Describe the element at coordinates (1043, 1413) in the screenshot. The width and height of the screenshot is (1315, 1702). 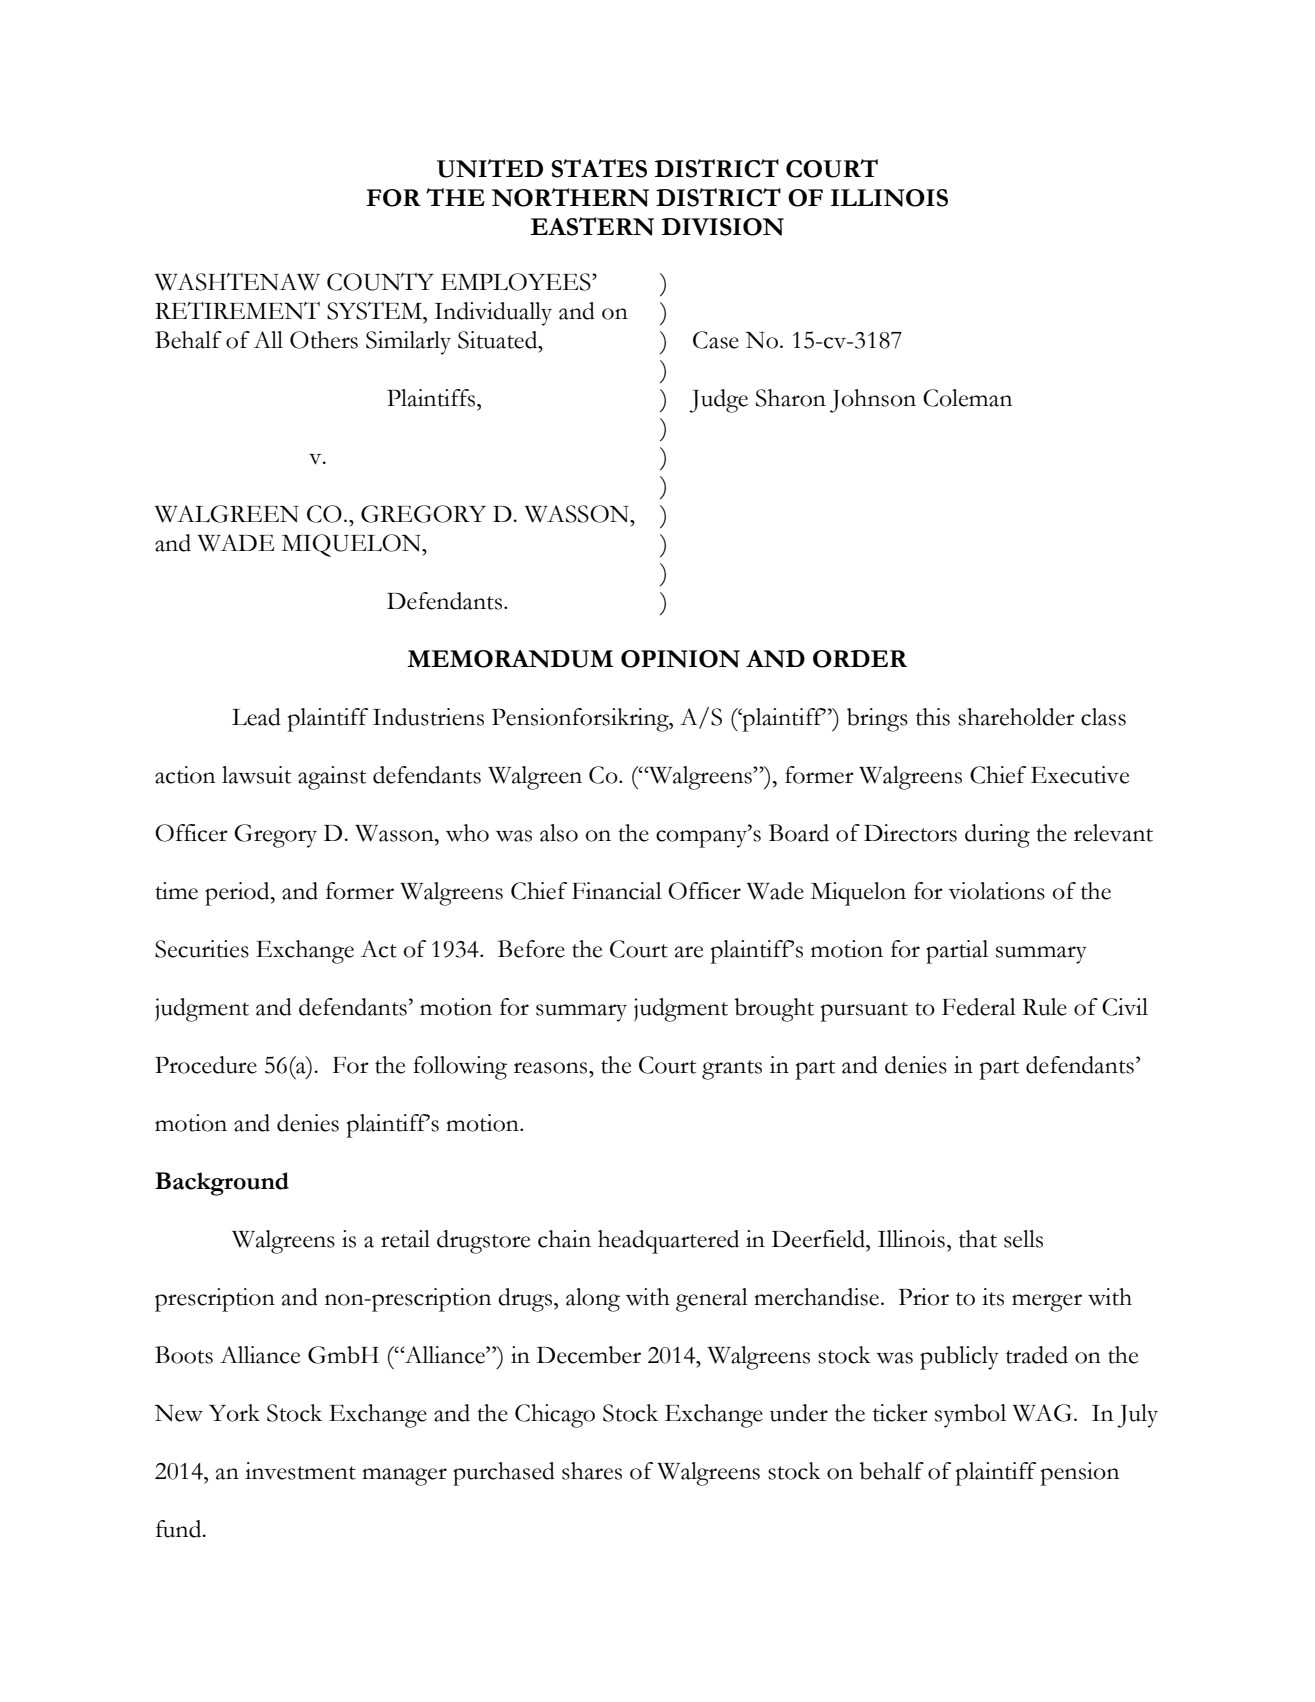
I see `WAG` at that location.
